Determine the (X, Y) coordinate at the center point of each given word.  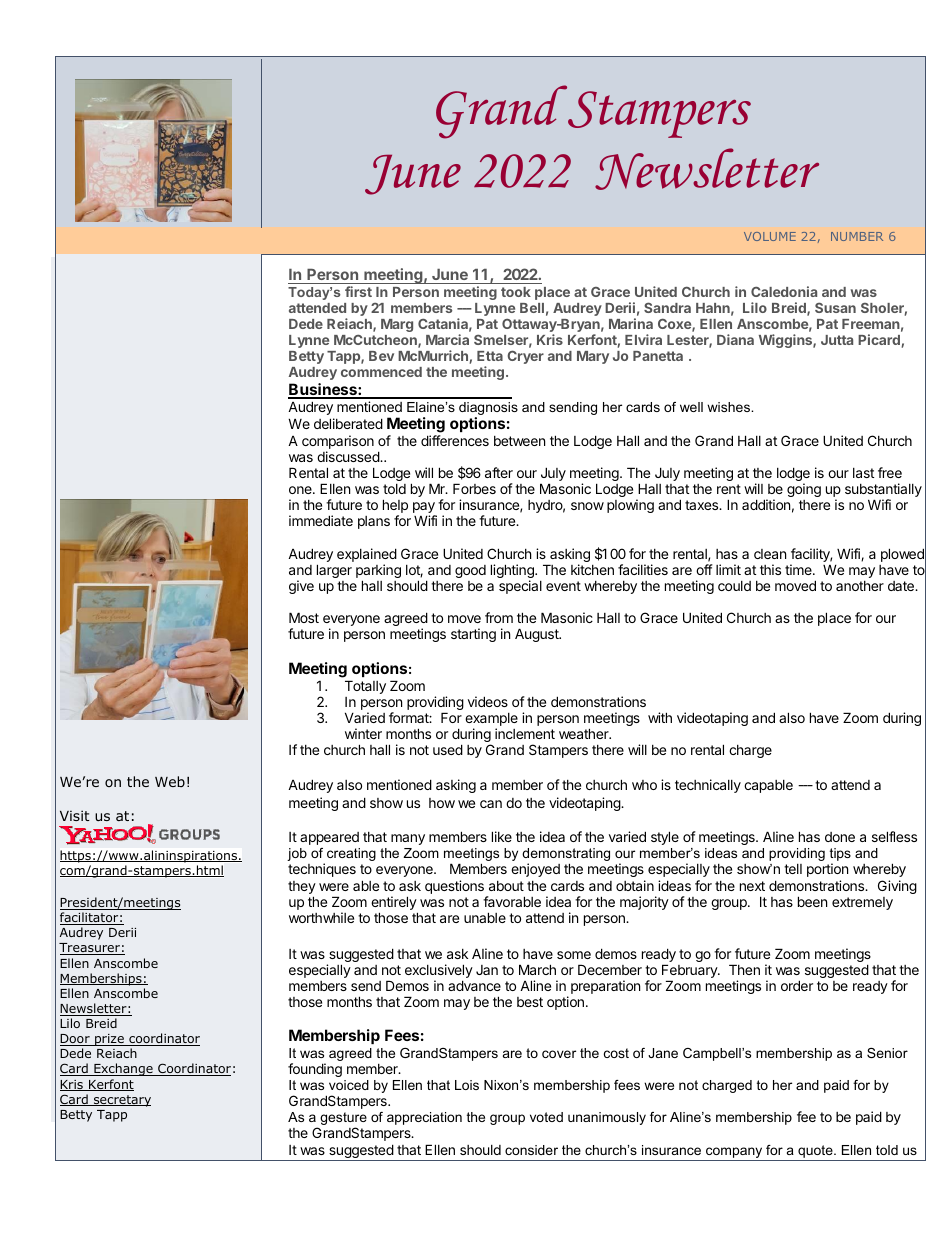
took (516, 292)
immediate (321, 520)
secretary (121, 1101)
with (660, 717)
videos (488, 701)
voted (546, 1117)
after (499, 472)
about (506, 886)
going (804, 490)
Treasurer (90, 949)
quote (816, 1151)
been (812, 901)
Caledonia (784, 291)
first (358, 291)
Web (170, 781)
